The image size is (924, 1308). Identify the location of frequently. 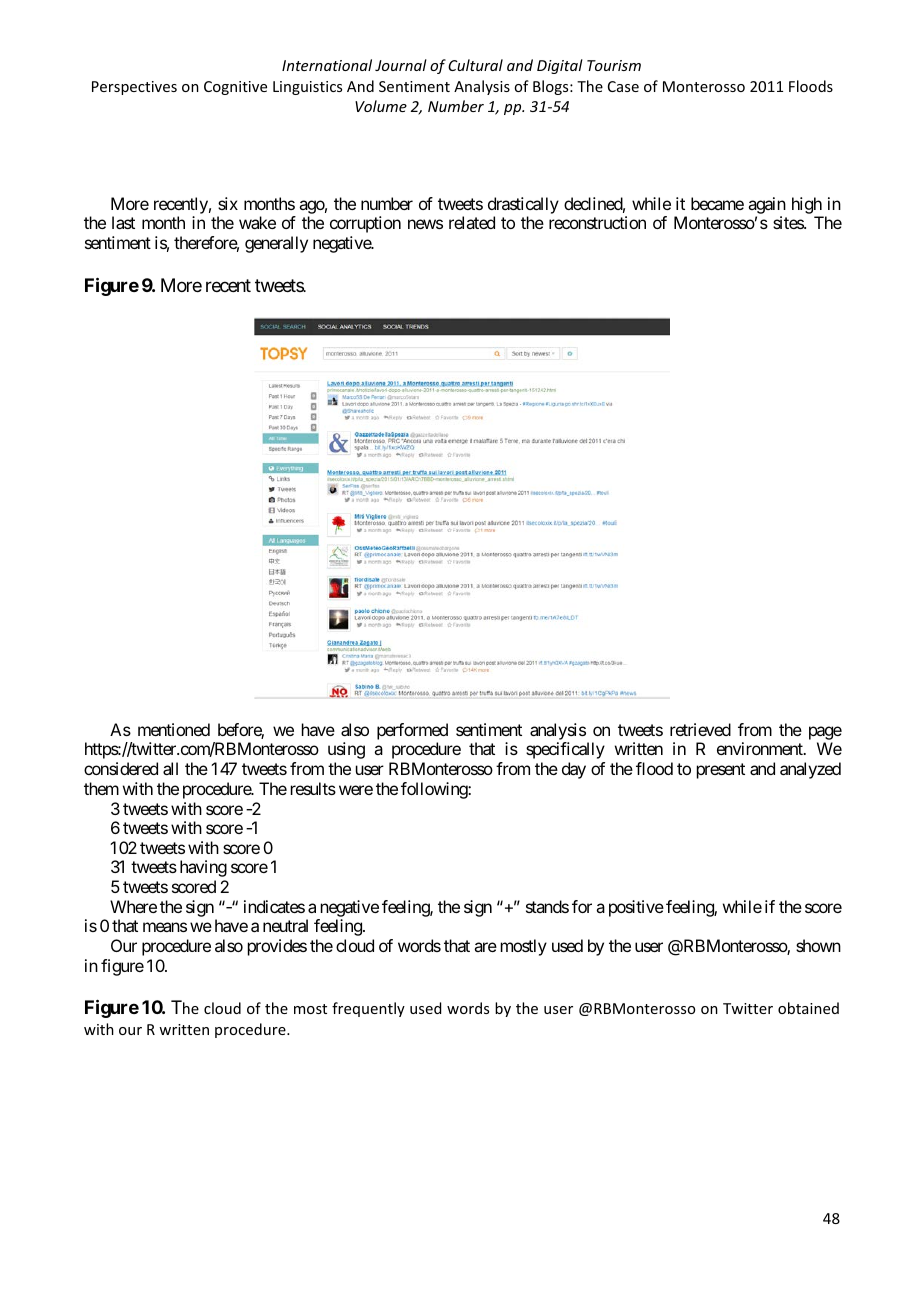
(368, 1009).
